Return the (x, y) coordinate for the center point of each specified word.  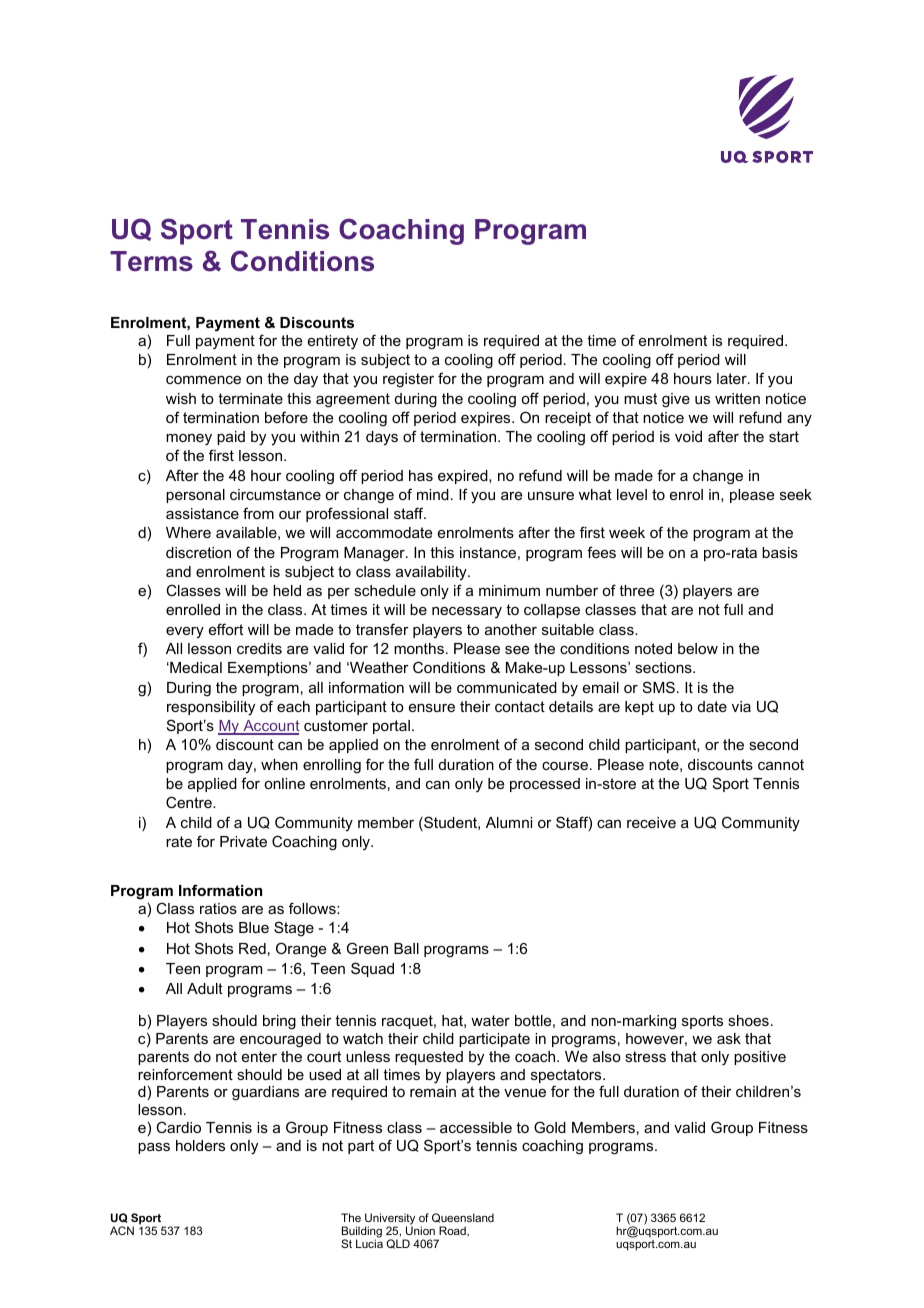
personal (195, 496)
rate (179, 841)
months (419, 648)
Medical (195, 667)
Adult (205, 988)
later (733, 378)
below (698, 648)
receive (651, 822)
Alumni (509, 822)
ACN (122, 1230)
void (688, 436)
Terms (151, 261)
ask (729, 1038)
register (408, 380)
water (490, 1020)
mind (433, 494)
